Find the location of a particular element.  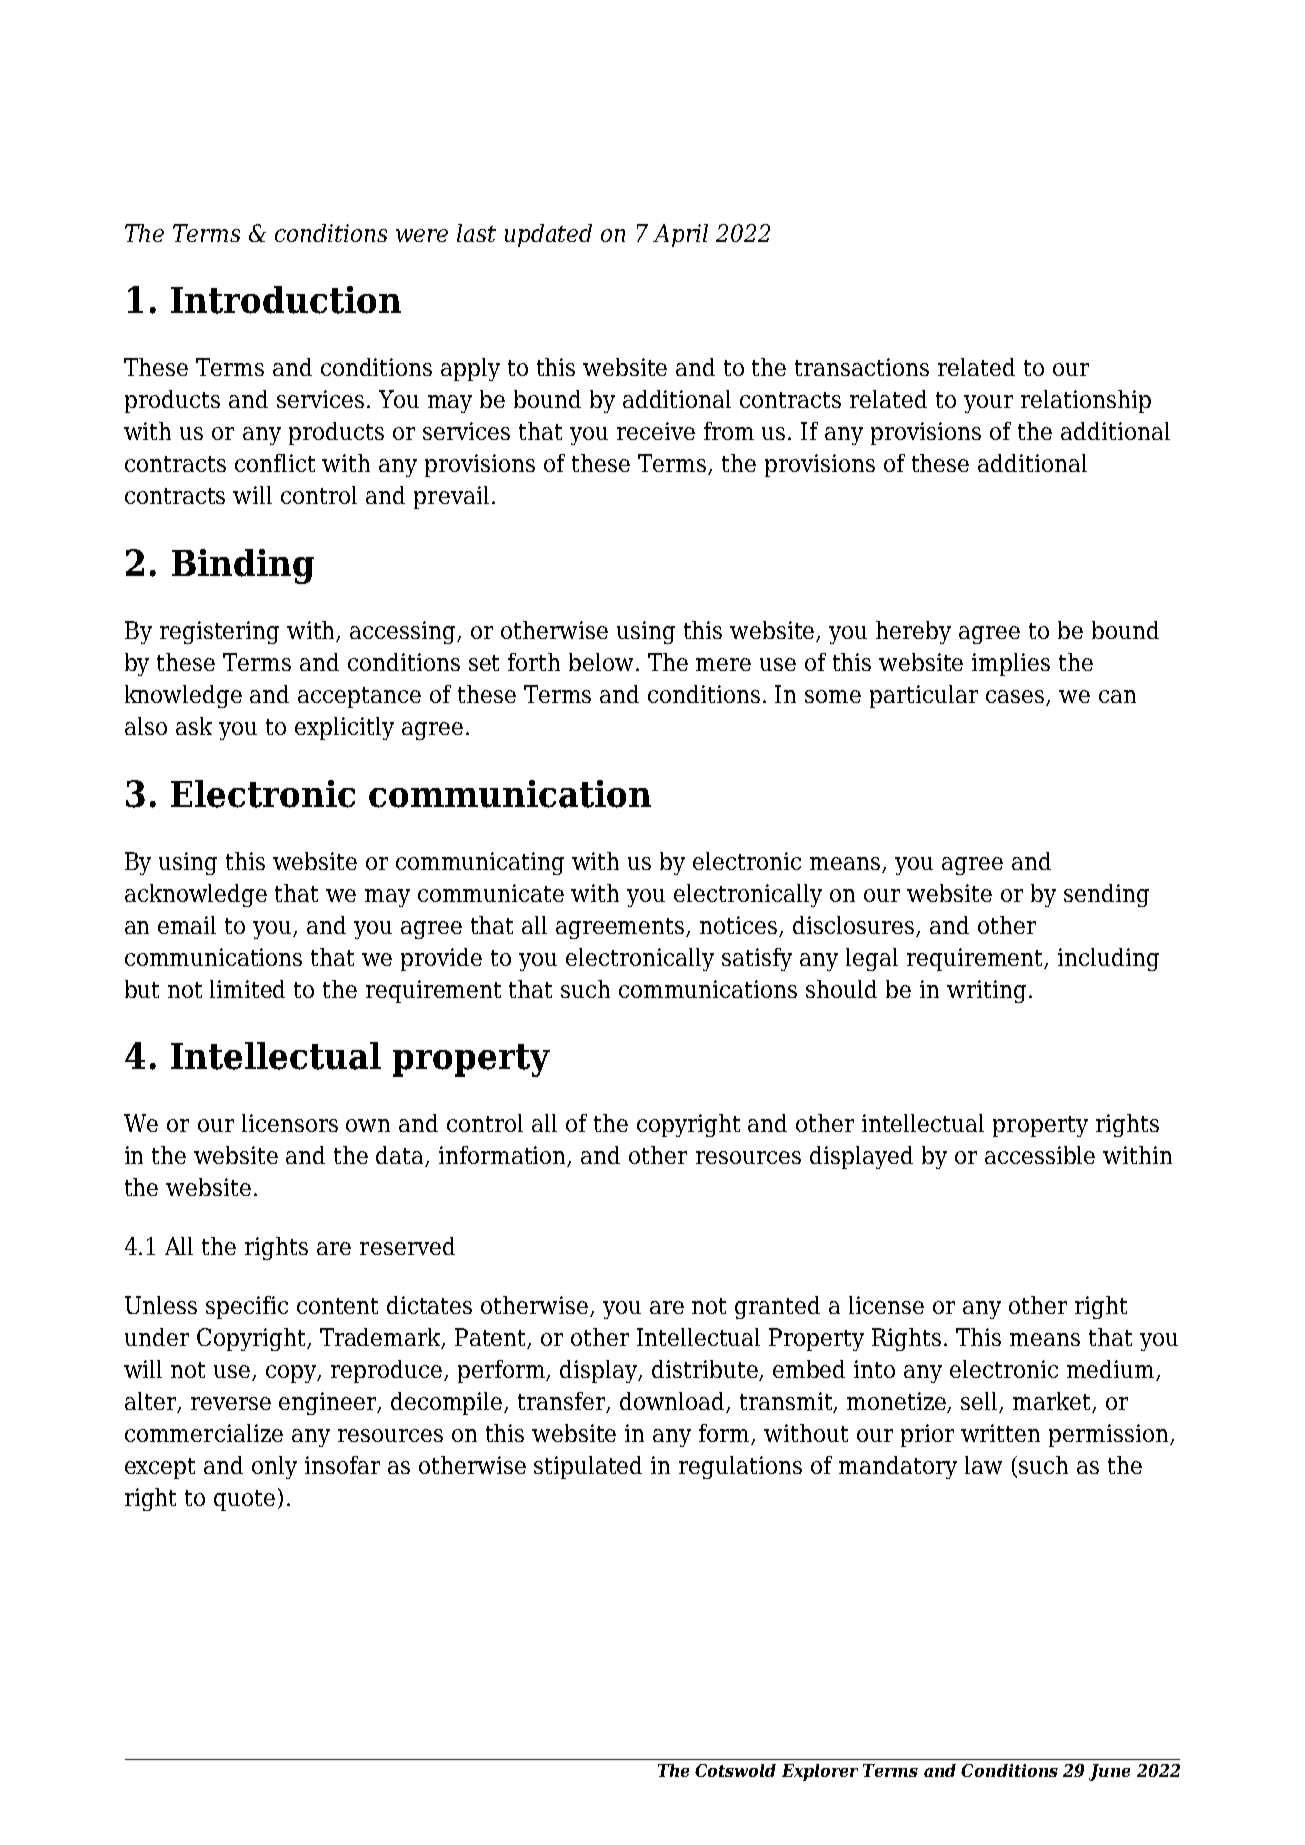

satisfy is located at coordinates (757, 959).
